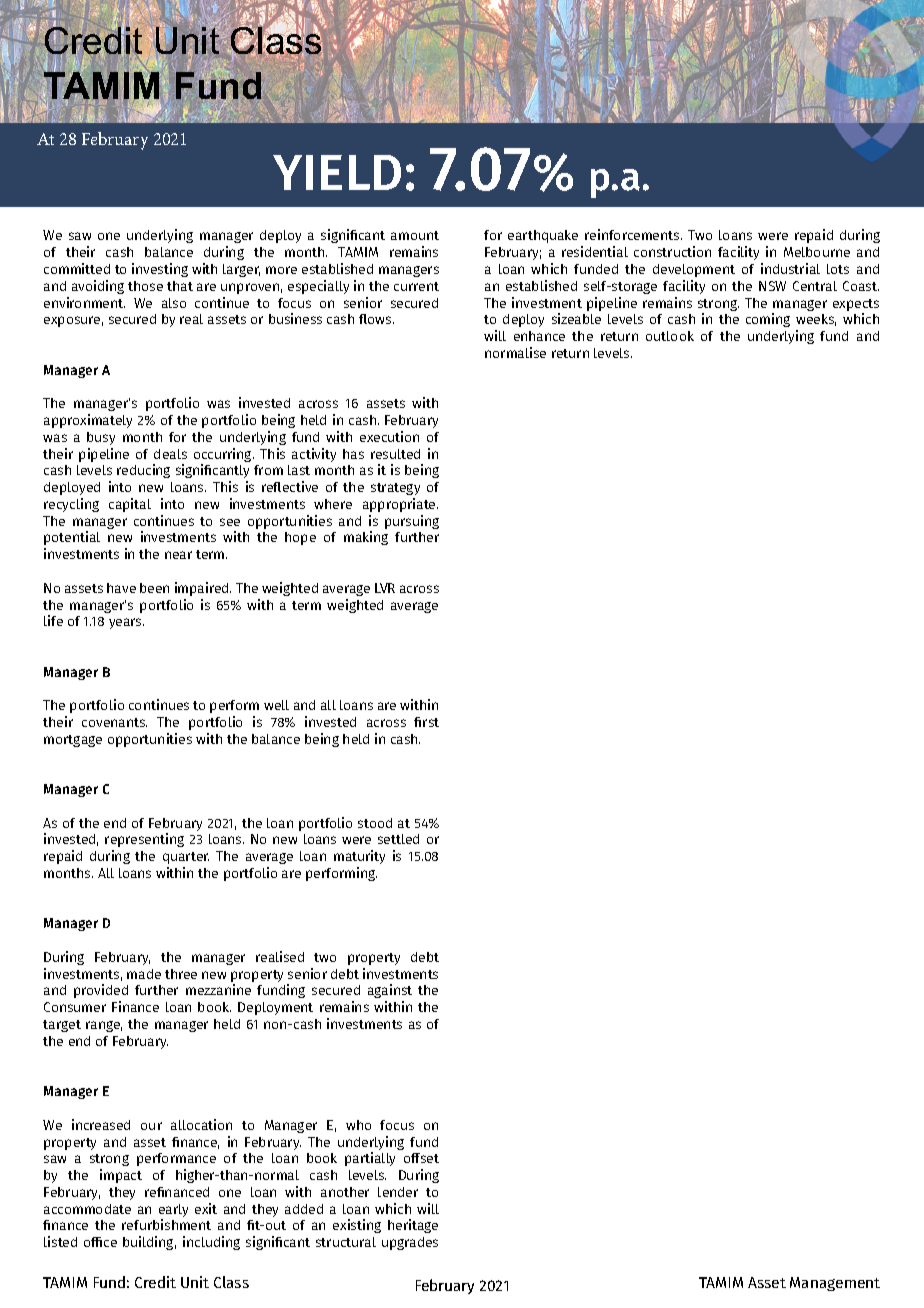  Describe the element at coordinates (398, 839) in the screenshot. I see `settled` at that location.
